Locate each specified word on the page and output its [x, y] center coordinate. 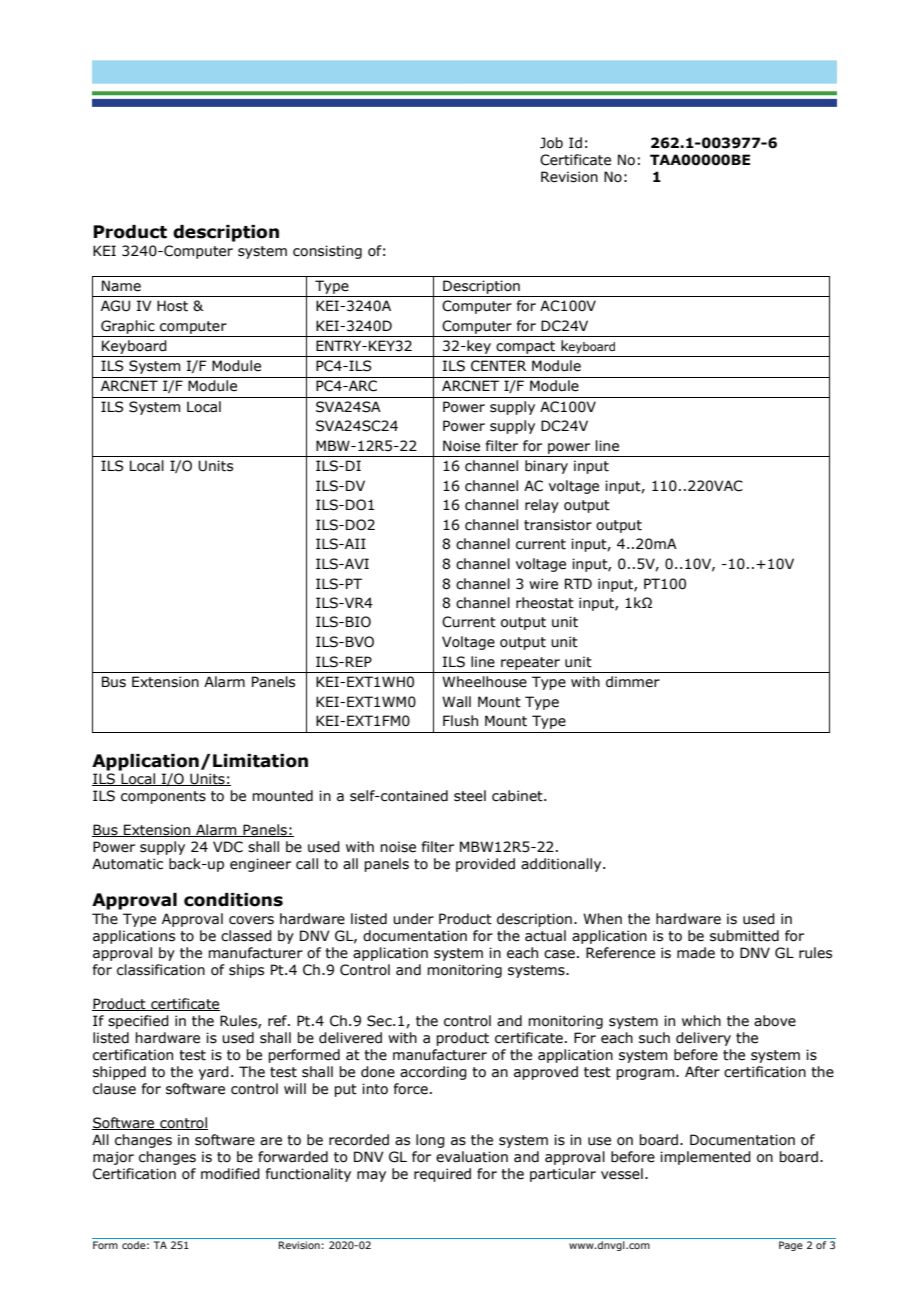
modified [230, 1174]
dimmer [633, 682]
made [696, 953]
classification [161, 970]
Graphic [128, 327]
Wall [456, 702]
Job [551, 143]
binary [546, 467]
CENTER [498, 366]
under [413, 919]
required [442, 1175]
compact [525, 347]
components [163, 797]
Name [121, 286]
